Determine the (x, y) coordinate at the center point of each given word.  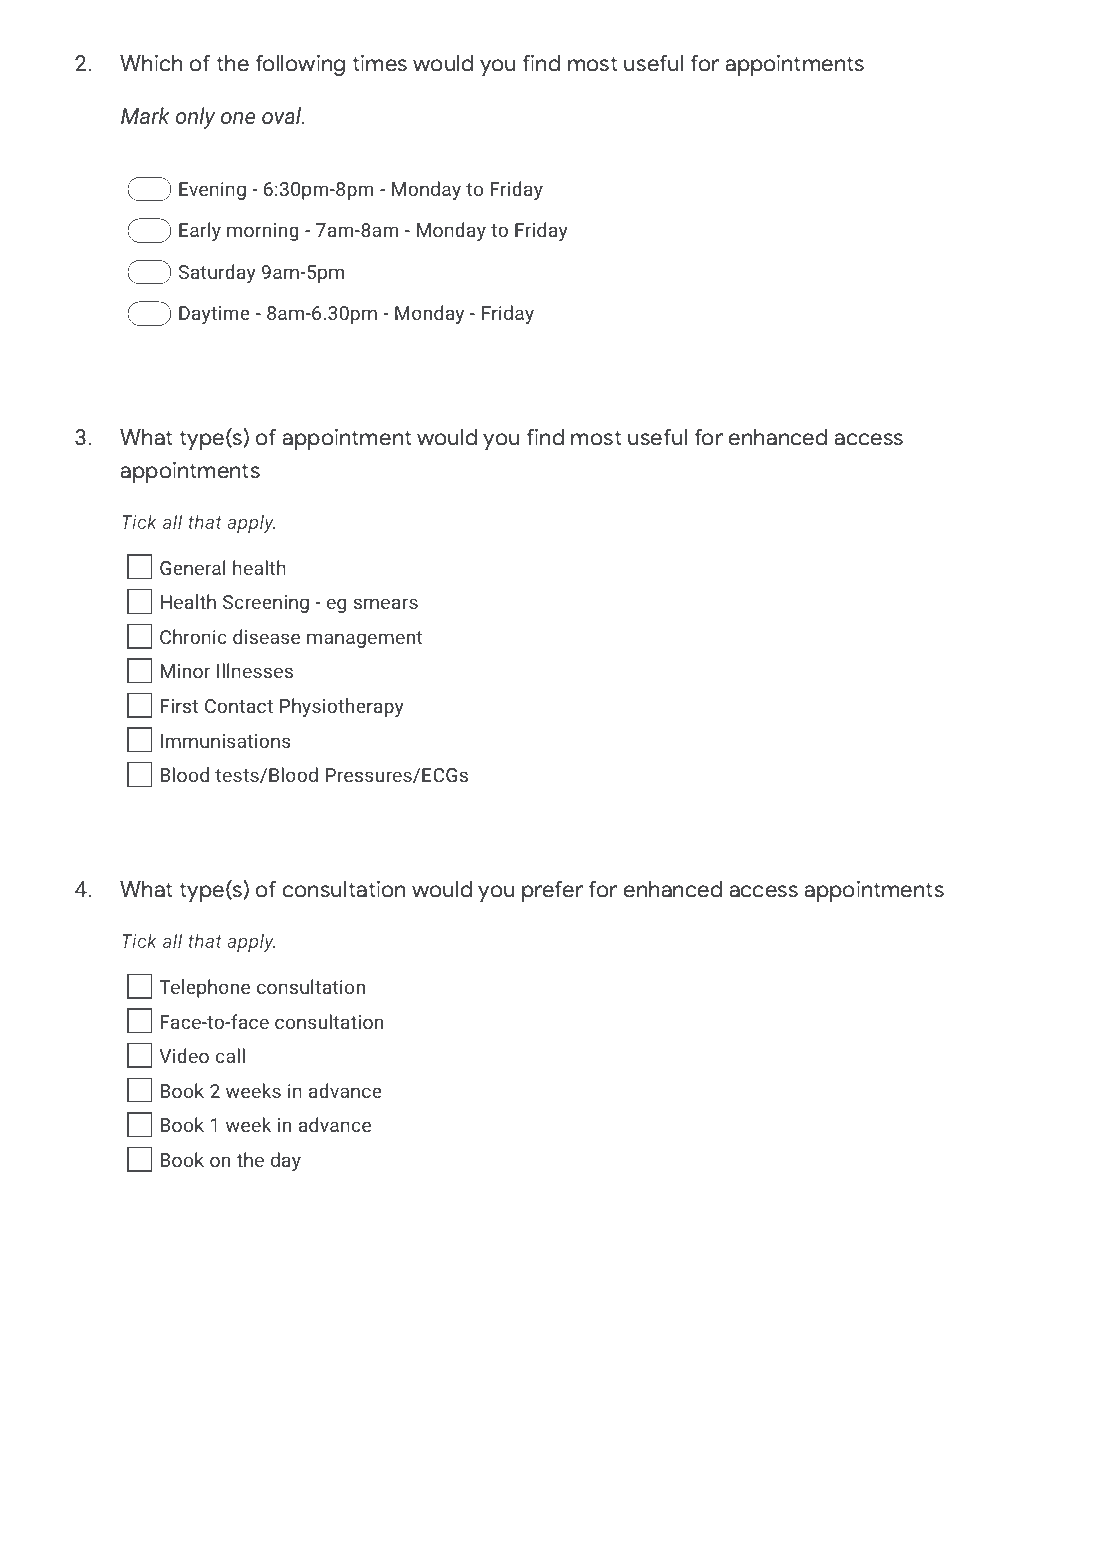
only (195, 118)
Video (184, 1055)
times (379, 63)
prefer (552, 891)
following (300, 65)
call (230, 1055)
